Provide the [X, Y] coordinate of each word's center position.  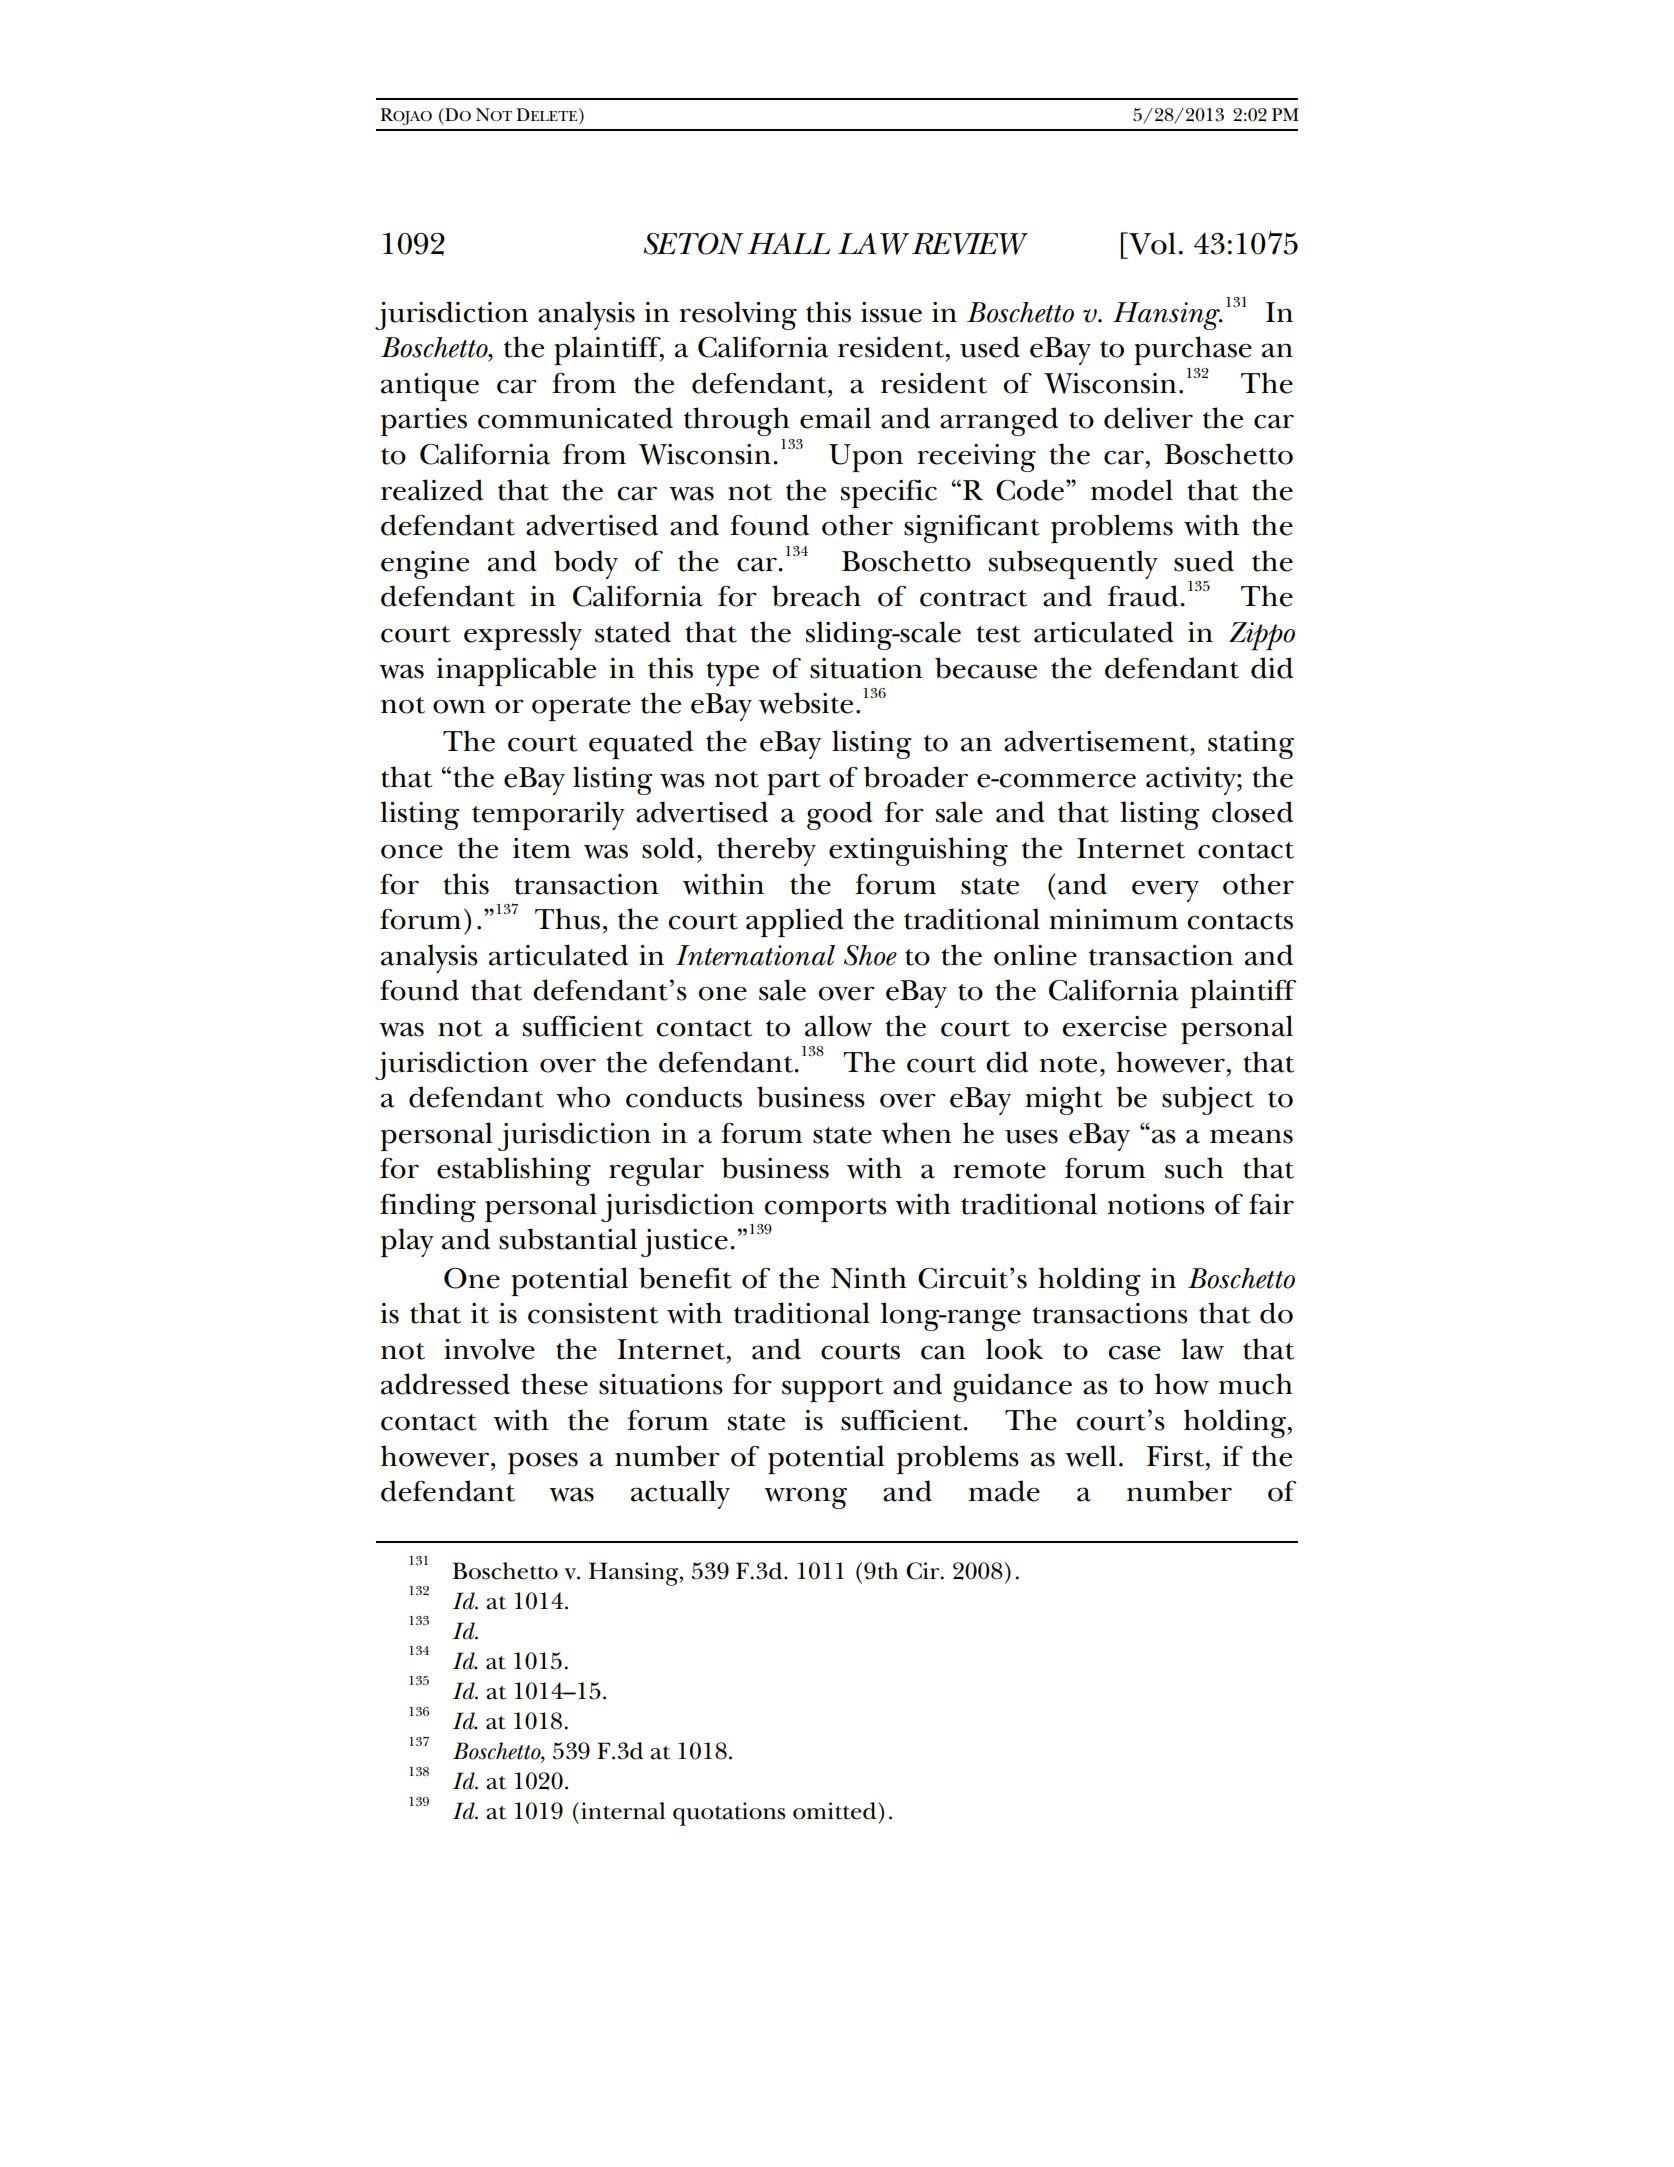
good [840, 815]
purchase [1193, 350]
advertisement [1097, 741]
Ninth [869, 1278]
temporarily [548, 815]
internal [623, 1811]
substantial [568, 1239]
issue [891, 312]
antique [430, 387]
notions [1156, 1204]
